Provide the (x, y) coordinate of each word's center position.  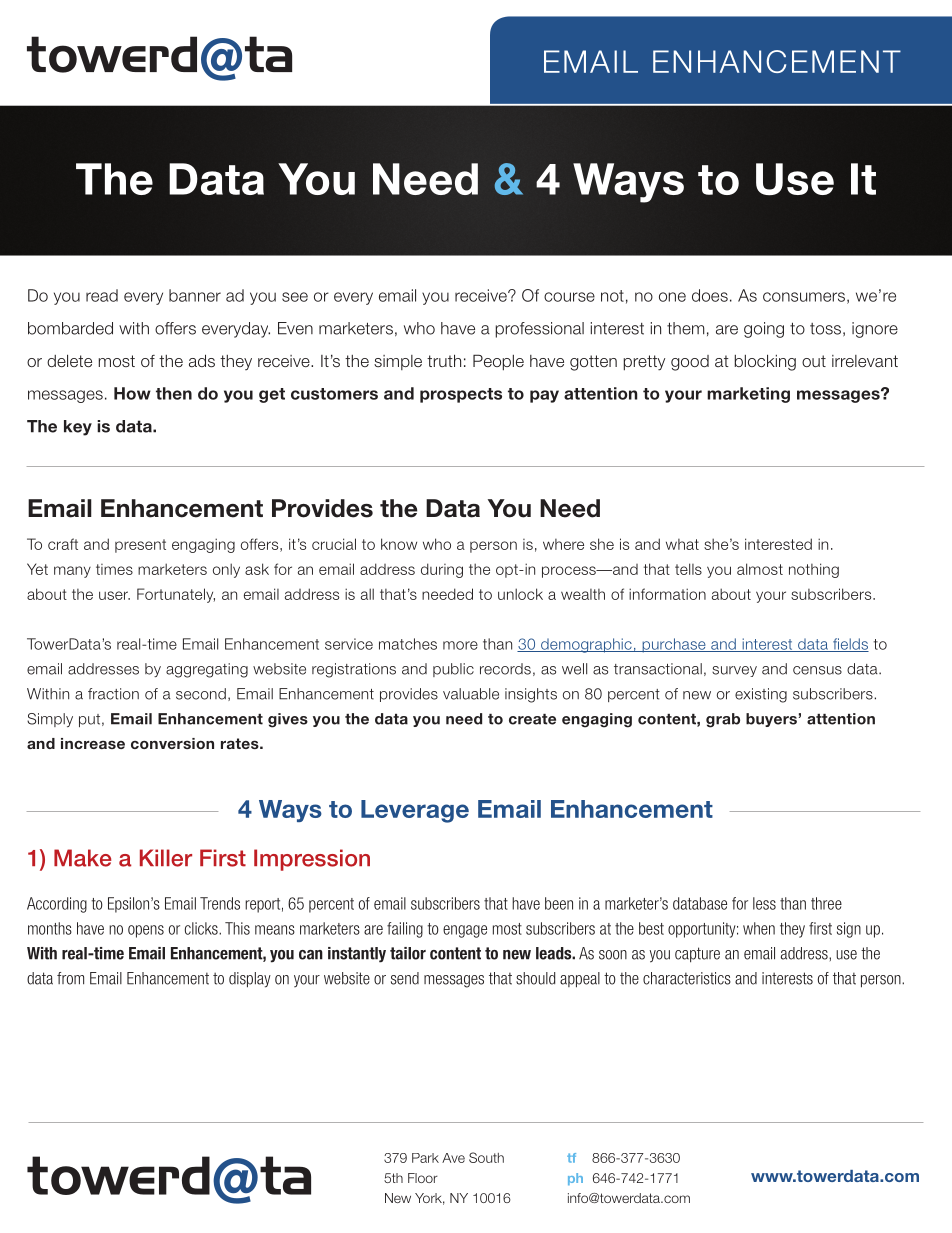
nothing (814, 570)
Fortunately (176, 595)
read (102, 295)
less (764, 903)
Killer (166, 858)
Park (425, 1158)
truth (444, 360)
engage (465, 931)
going (764, 330)
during (442, 570)
